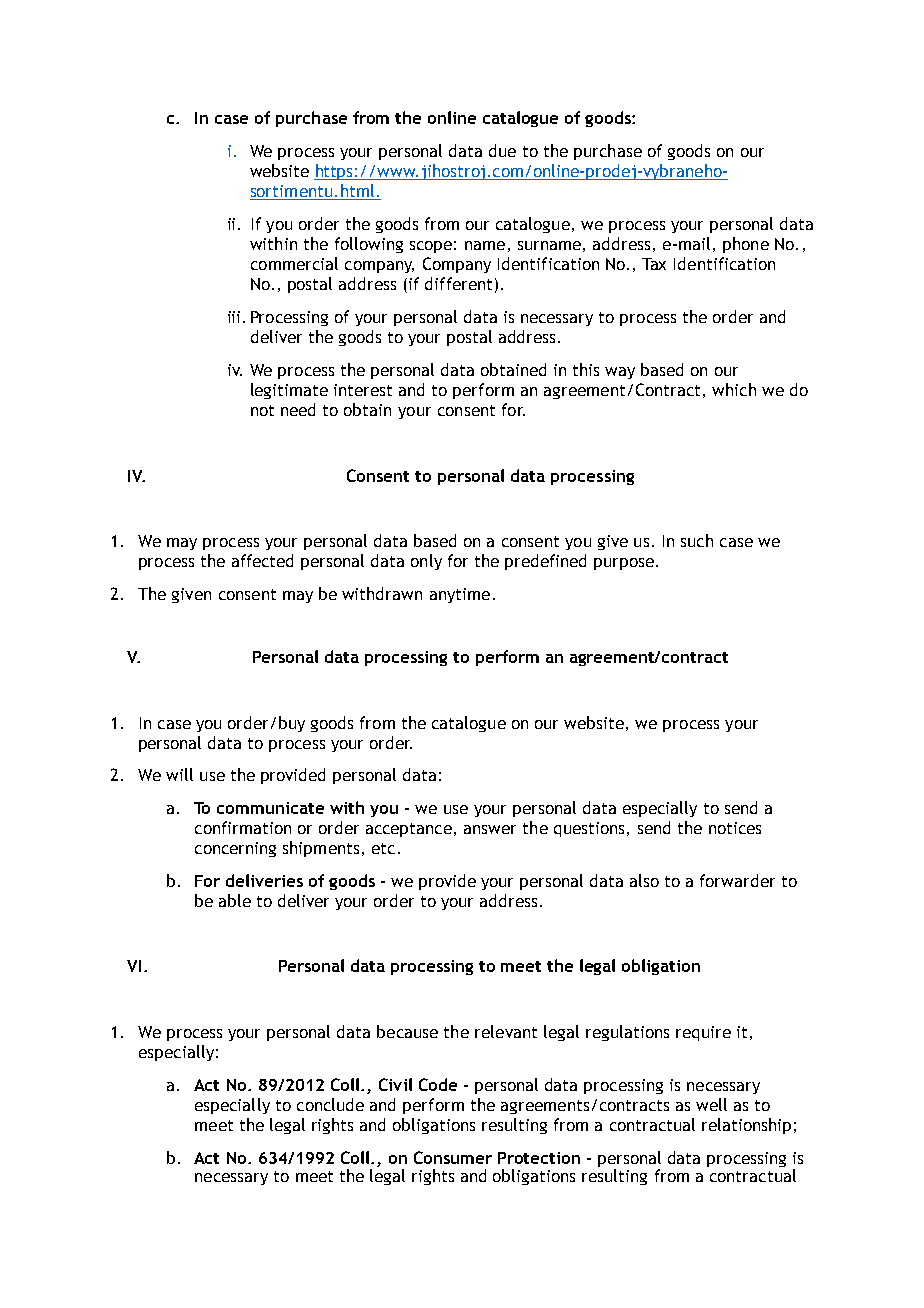 The width and height of the page is (924, 1308). I want to click on due, so click(502, 150).
